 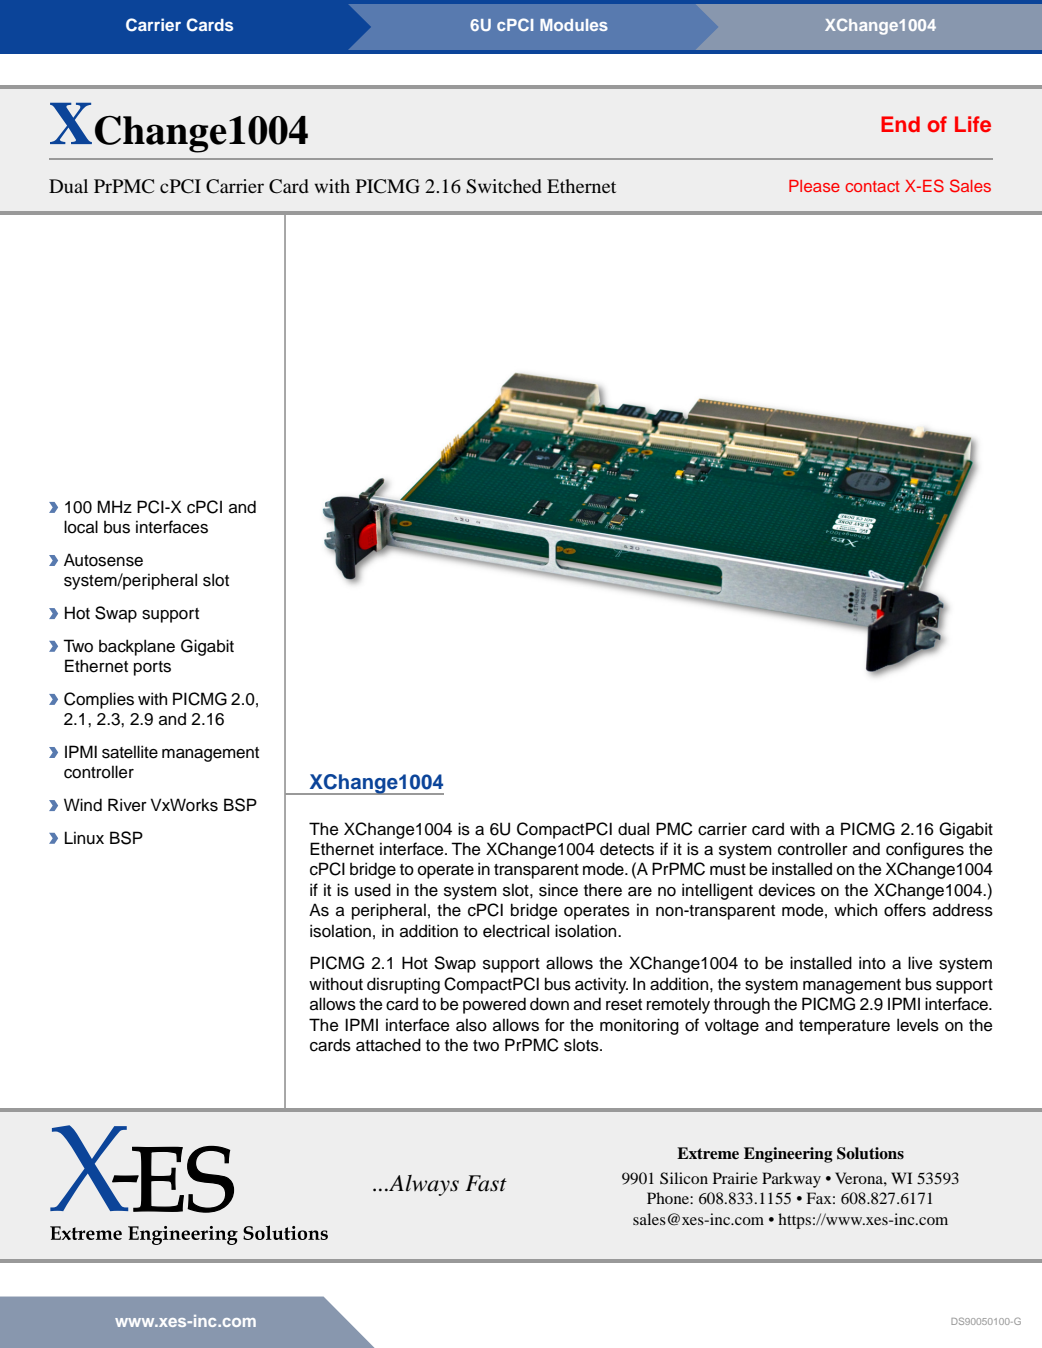 I want to click on End, so click(x=900, y=124).
